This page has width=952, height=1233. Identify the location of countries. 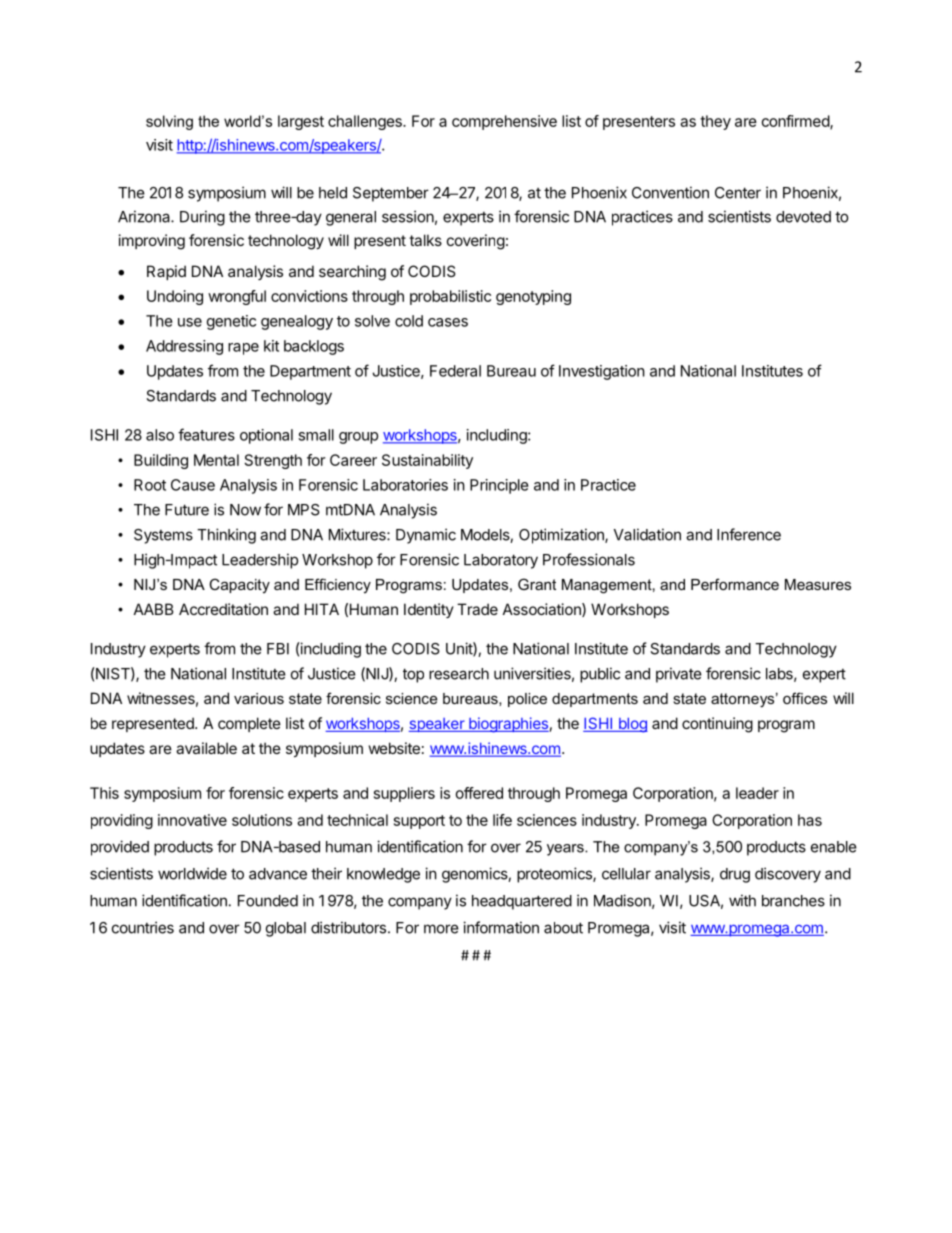
(143, 927).
